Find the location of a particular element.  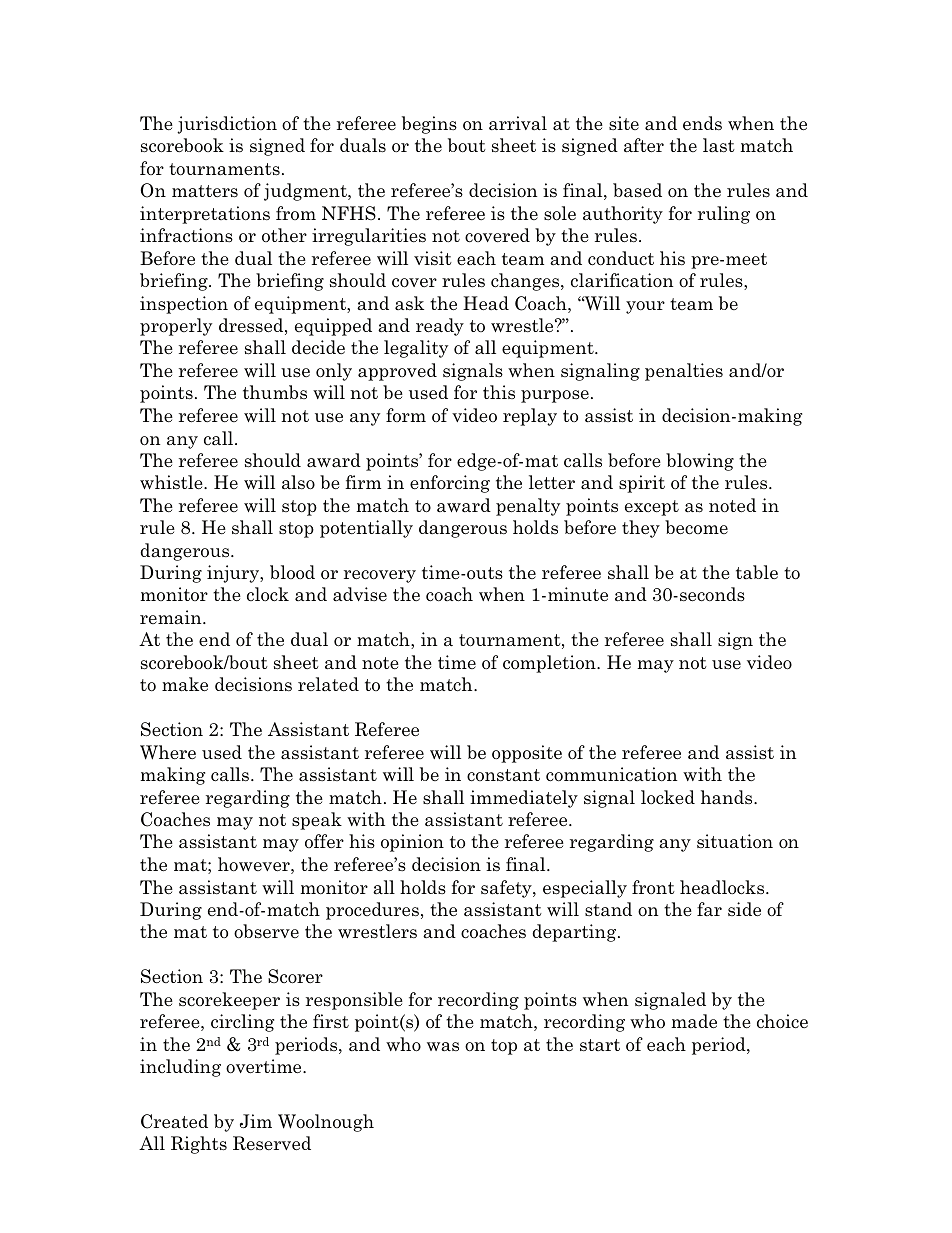

last is located at coordinates (719, 145).
